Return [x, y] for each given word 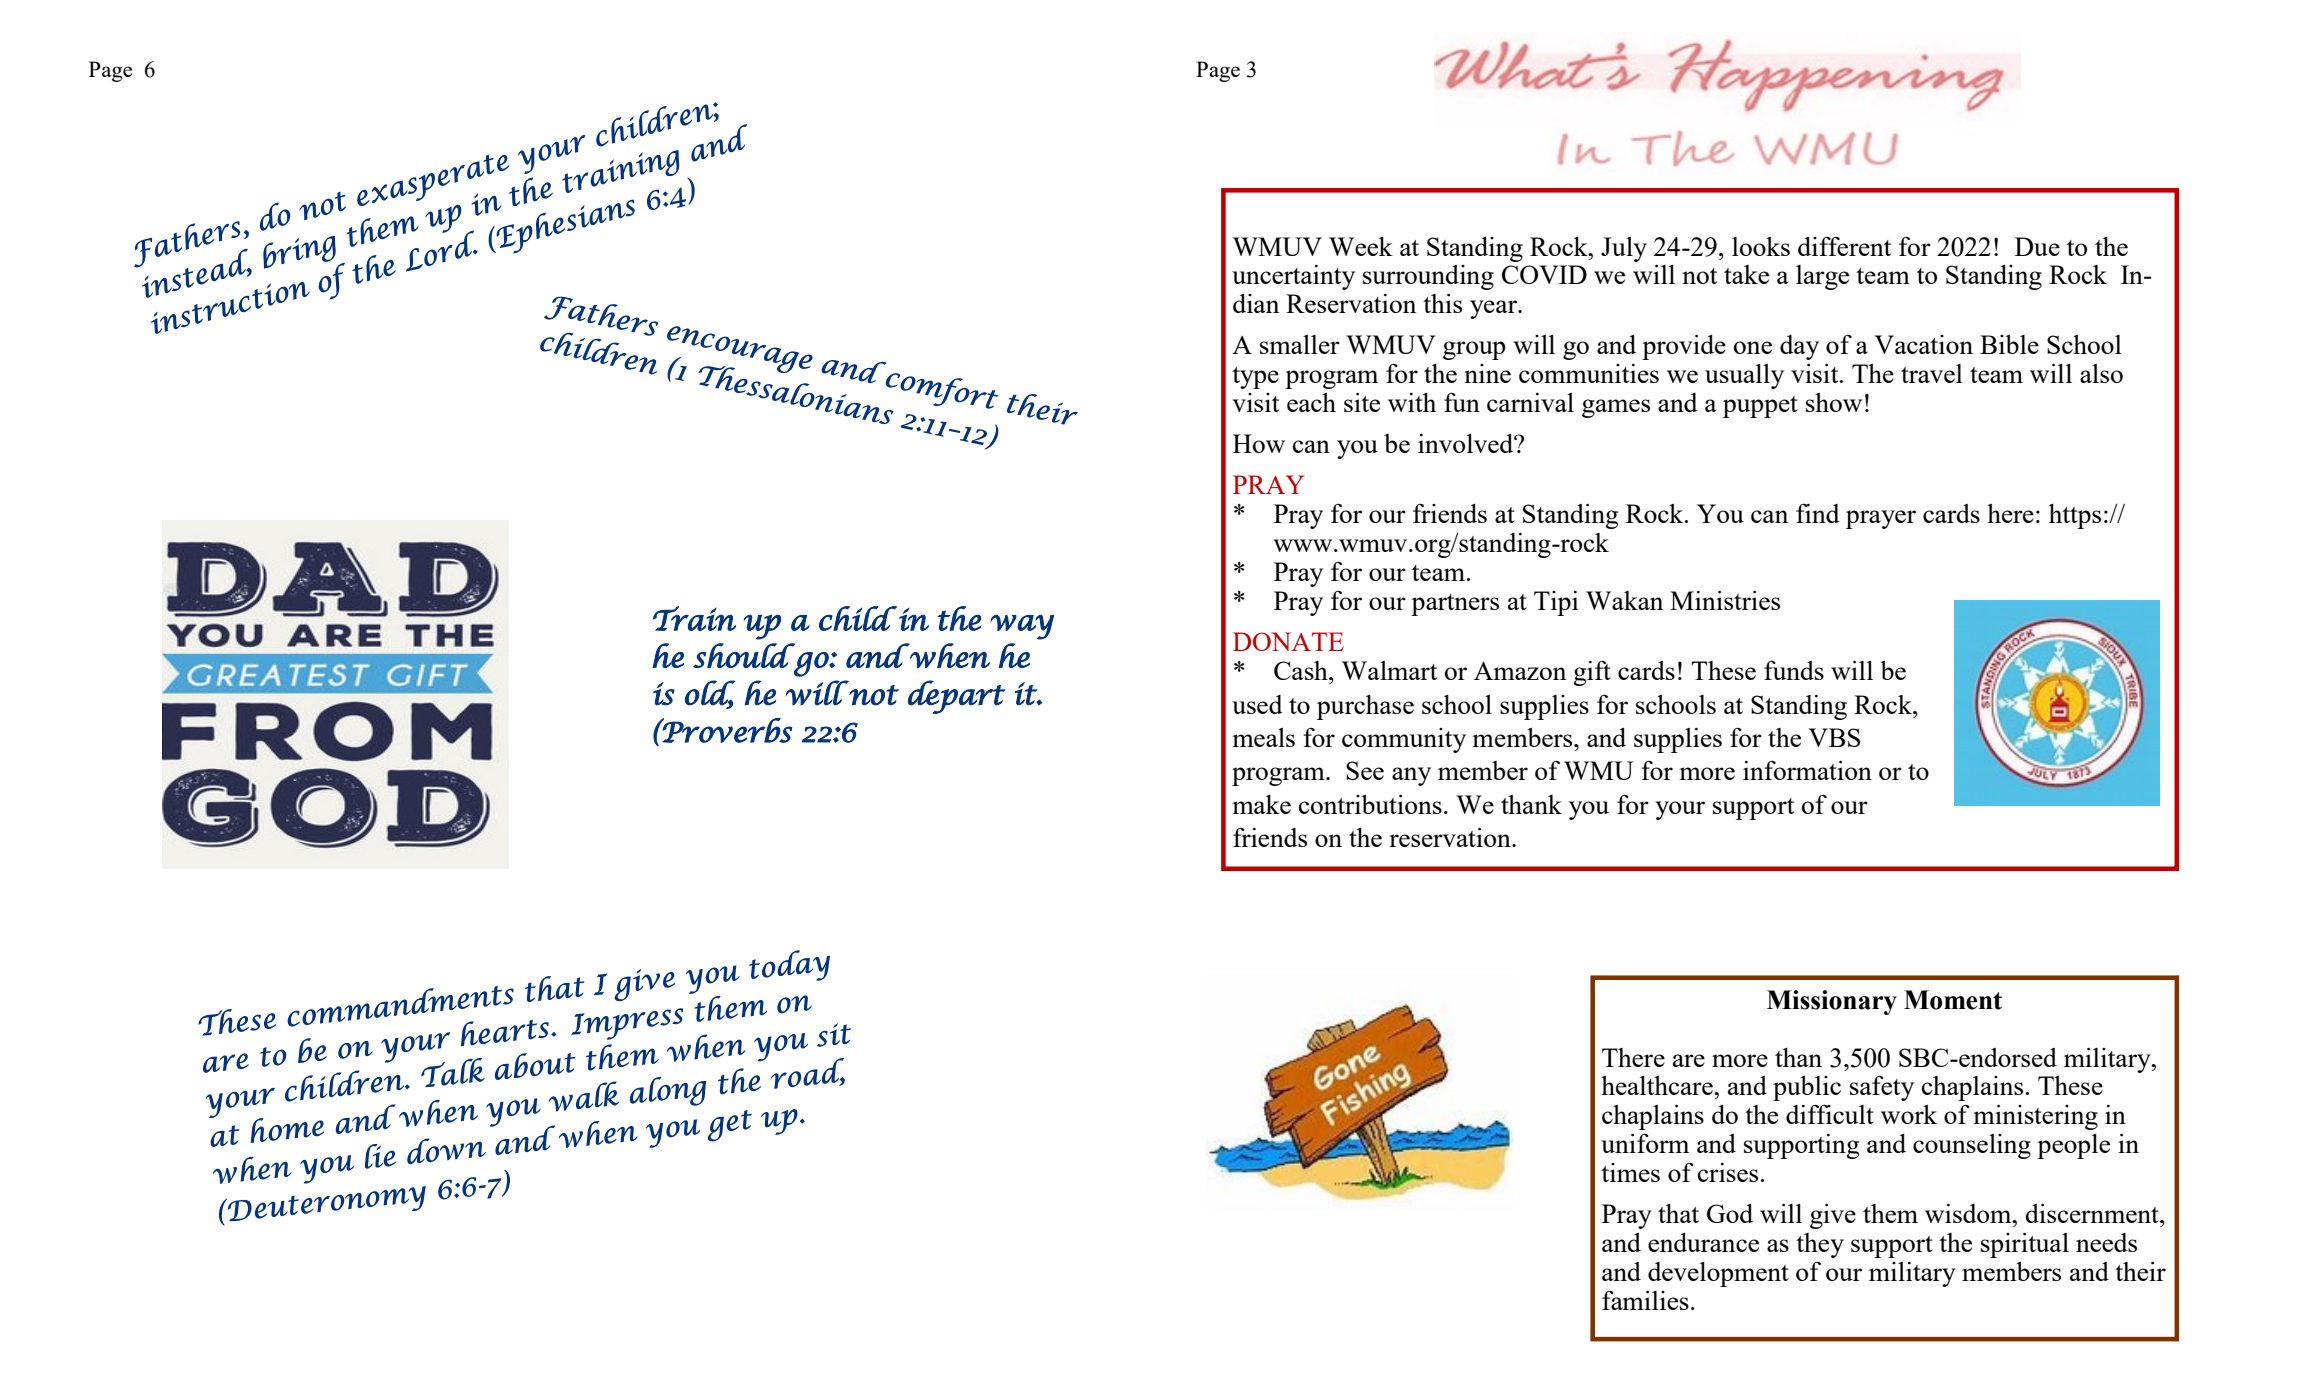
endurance [1703, 1242]
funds [1794, 670]
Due [2037, 246]
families [1645, 1300]
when [949, 655]
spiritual [2025, 1245]
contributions [1370, 804]
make [1261, 804]
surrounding [1428, 277]
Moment [1953, 1000]
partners [1455, 605]
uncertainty [1293, 277]
